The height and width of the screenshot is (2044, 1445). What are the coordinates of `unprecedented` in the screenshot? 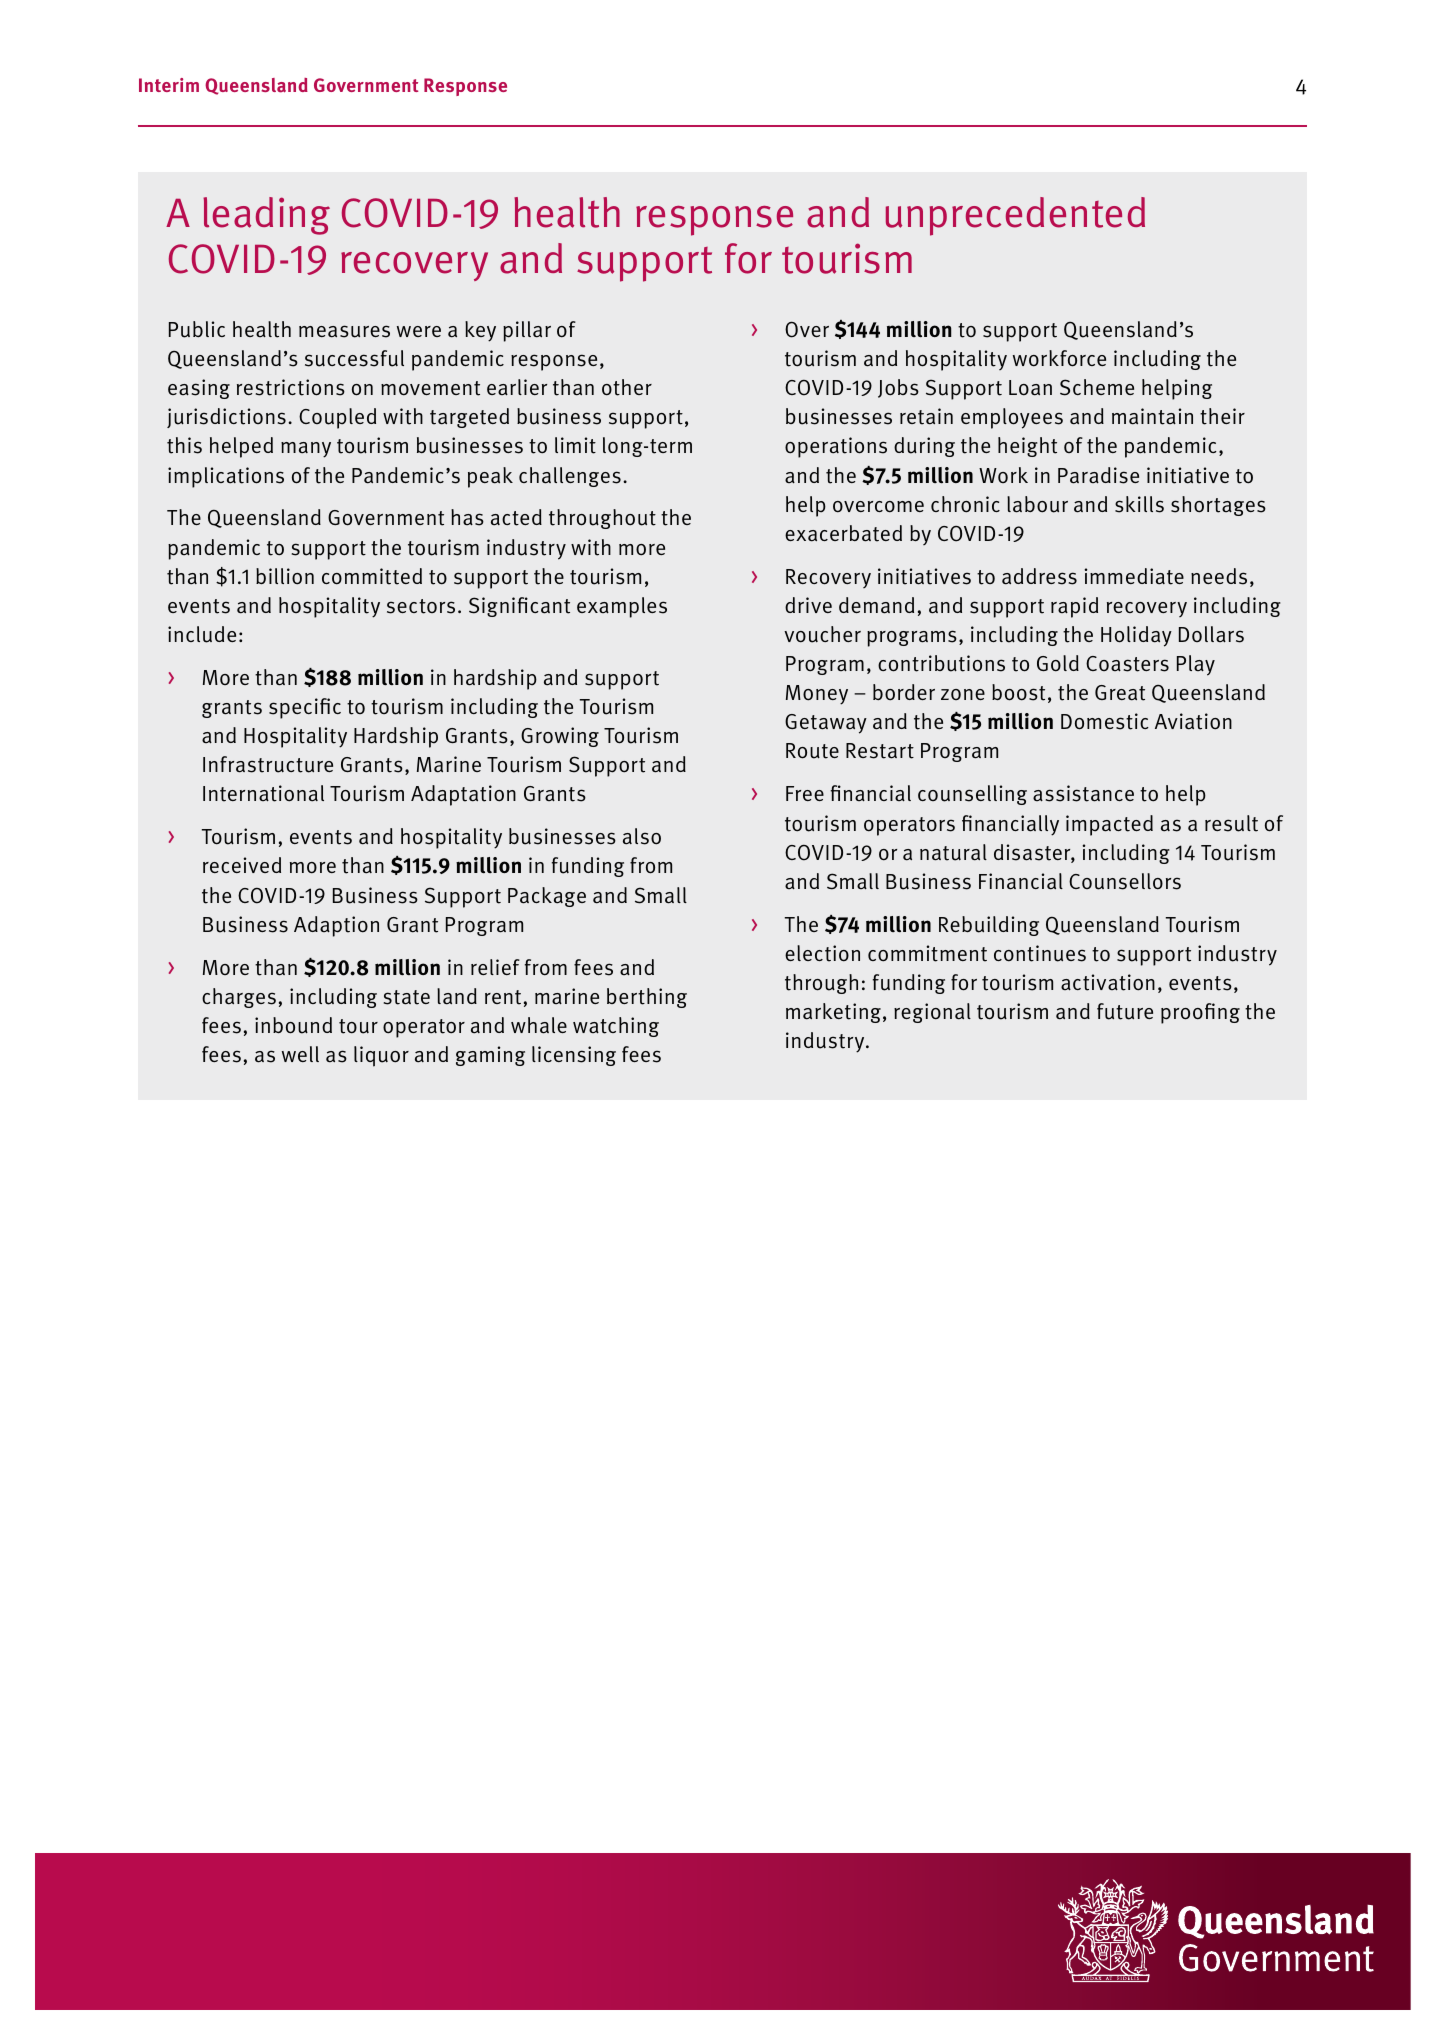 It's located at (1015, 216).
